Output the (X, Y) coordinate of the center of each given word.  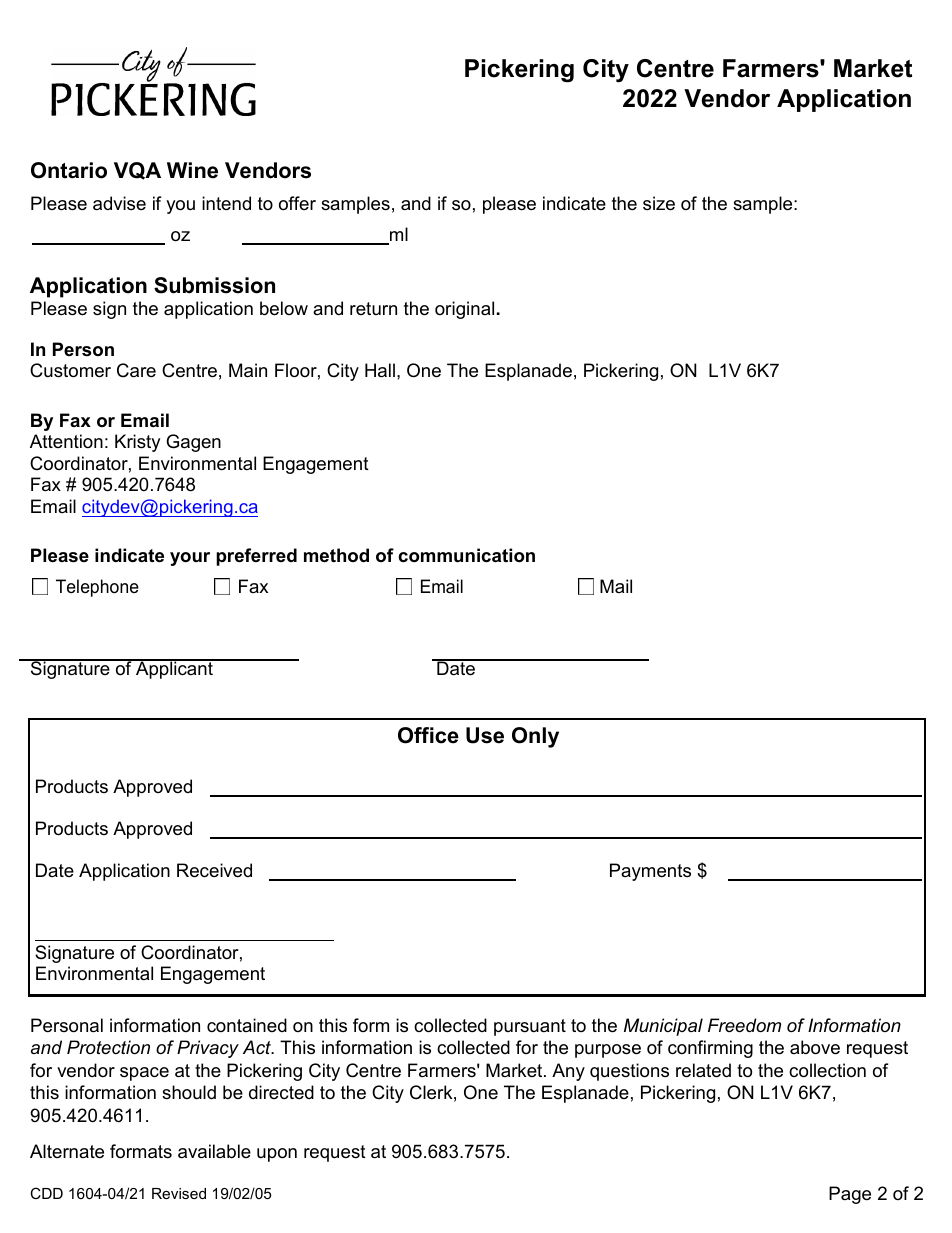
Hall (380, 370)
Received (214, 870)
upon (277, 1155)
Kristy (138, 443)
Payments (650, 872)
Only (535, 737)
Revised (179, 1193)
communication (466, 555)
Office (428, 735)
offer (297, 203)
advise (119, 203)
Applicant (174, 669)
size (659, 203)
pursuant (530, 1027)
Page (850, 1195)
